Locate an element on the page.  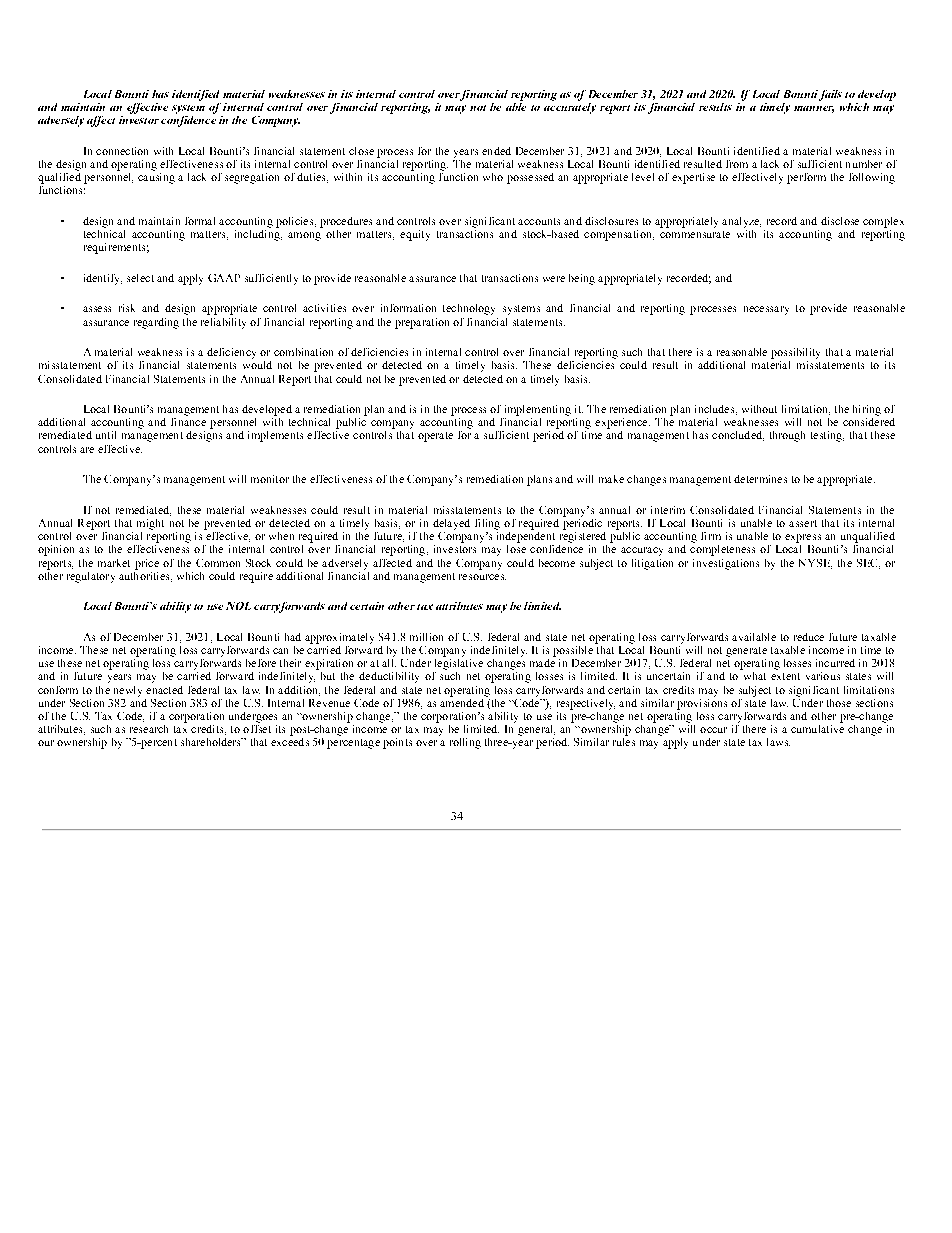
through is located at coordinates (787, 436).
